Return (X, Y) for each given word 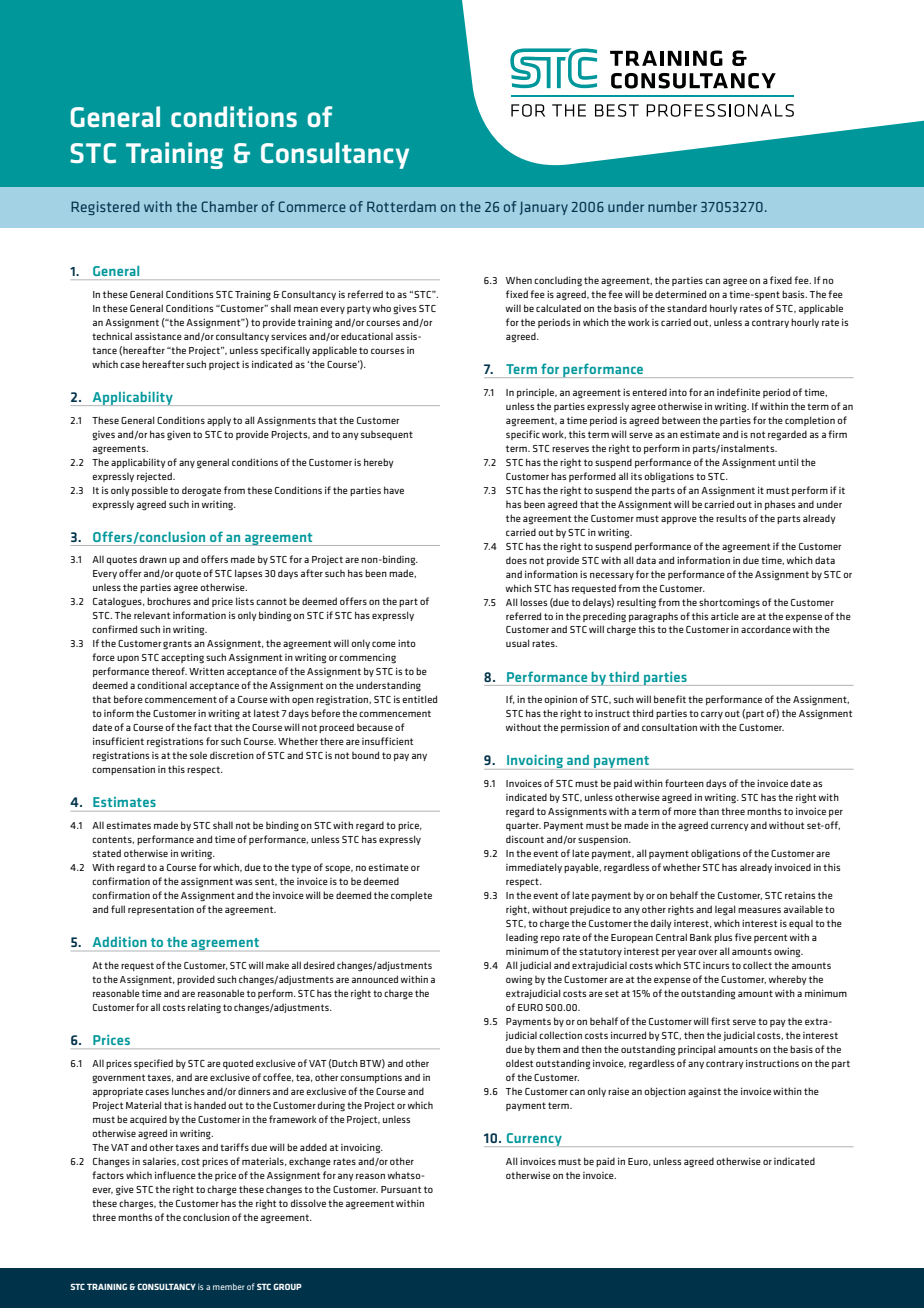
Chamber (229, 206)
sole (198, 755)
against (704, 1093)
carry (712, 715)
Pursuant (401, 1189)
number (672, 206)
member (229, 1286)
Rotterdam (401, 206)
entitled (419, 699)
